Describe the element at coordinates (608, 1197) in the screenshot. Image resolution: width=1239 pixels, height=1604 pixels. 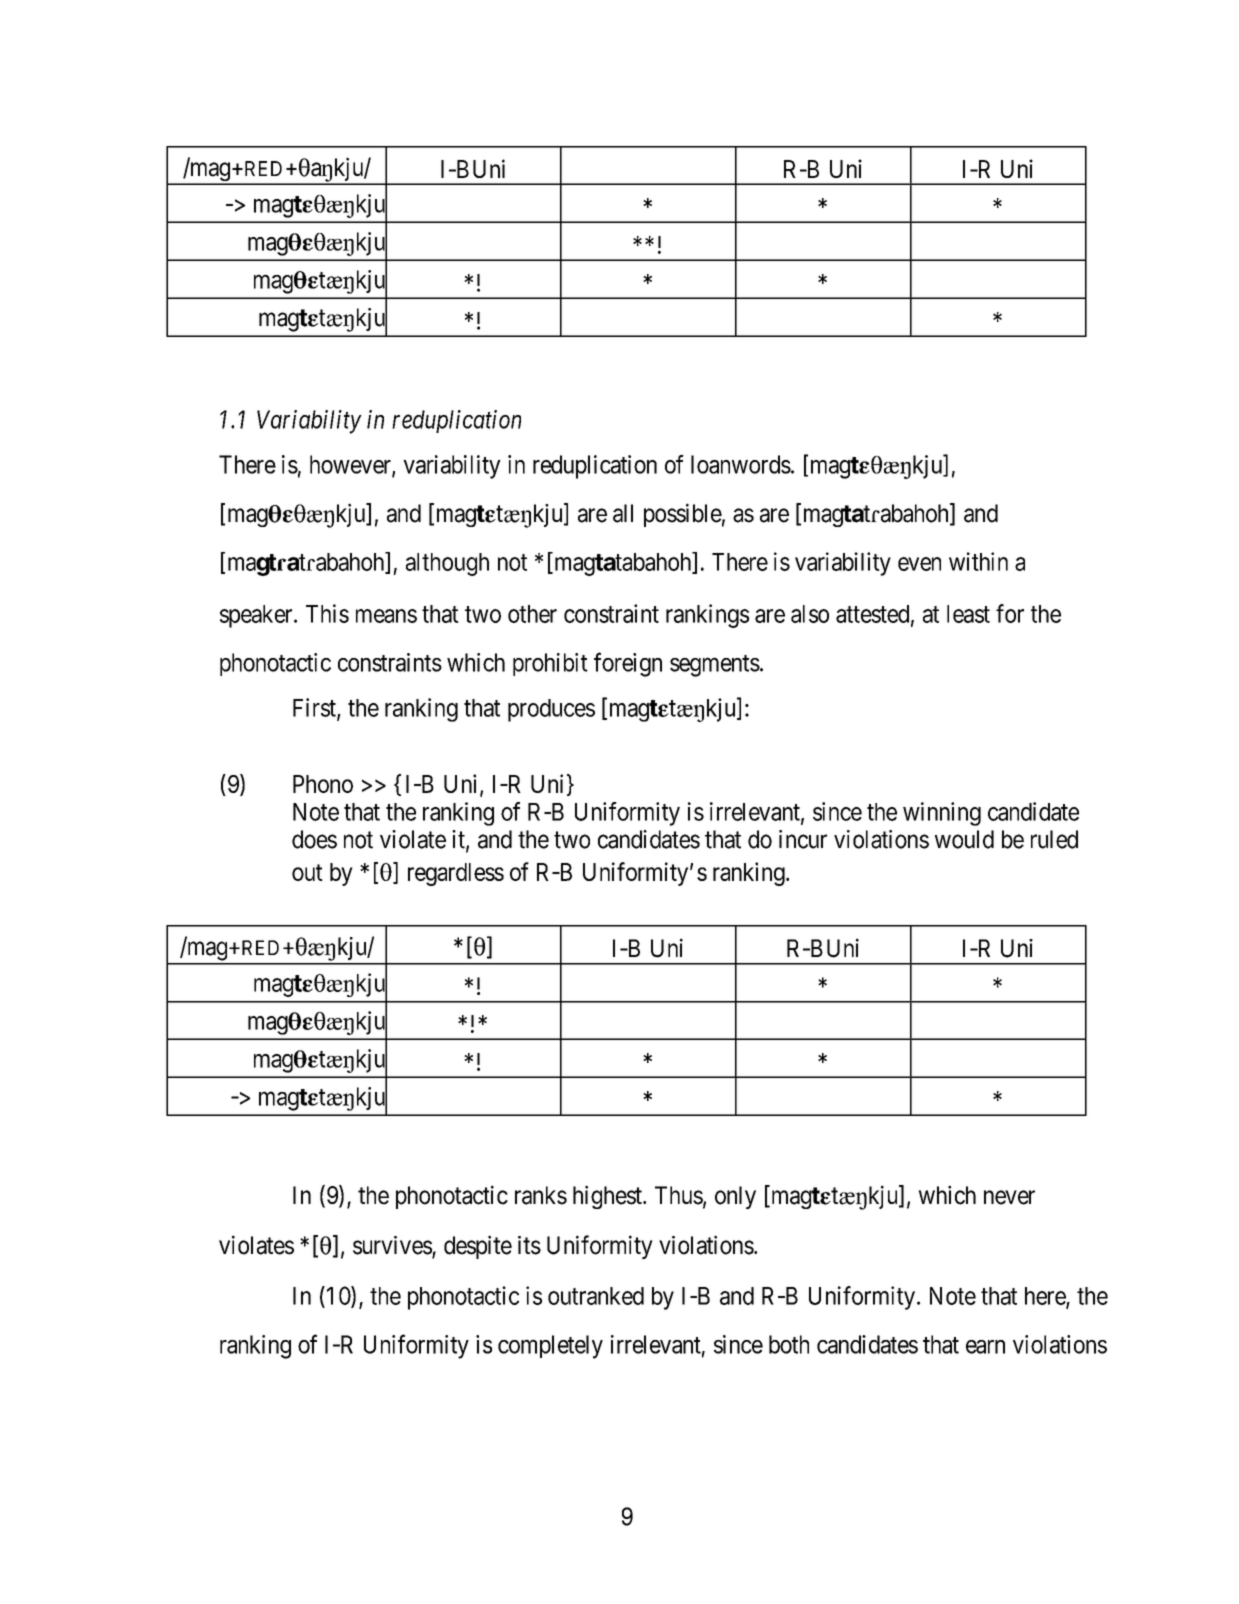
I see `highest` at that location.
